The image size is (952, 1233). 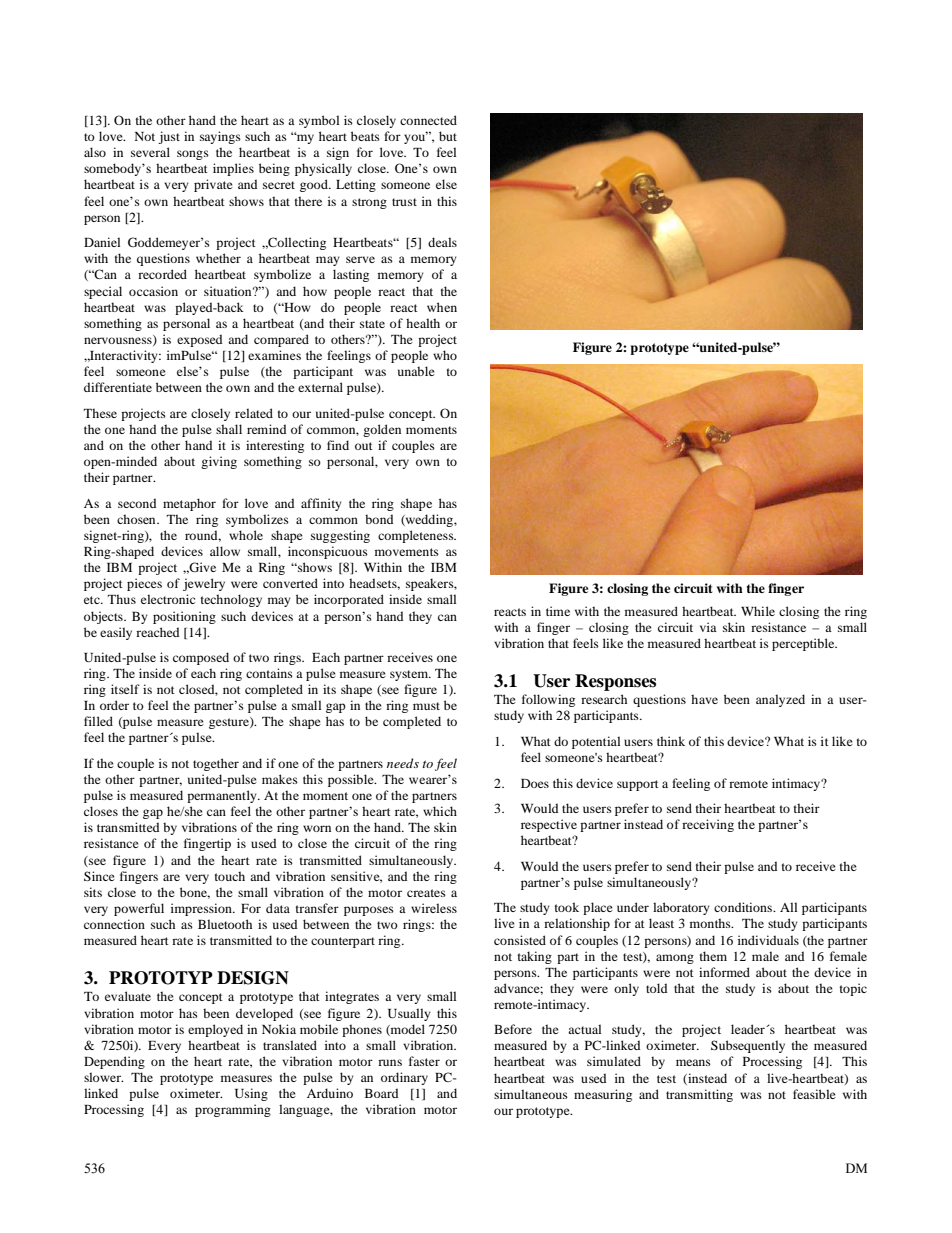 I want to click on but, so click(x=448, y=136).
